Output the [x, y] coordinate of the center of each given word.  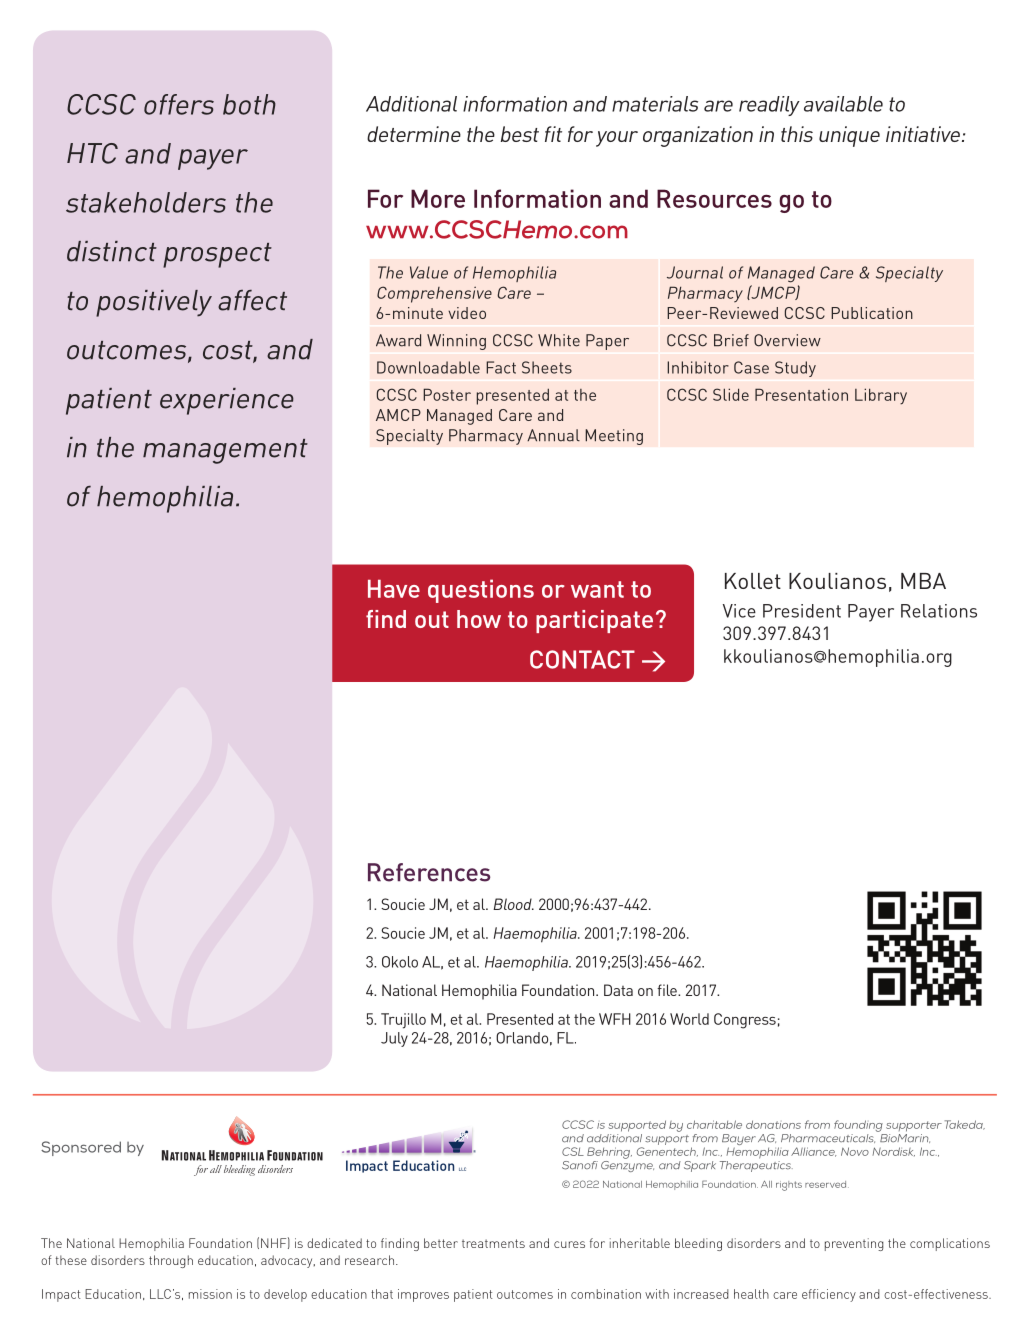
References [429, 872]
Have [394, 589]
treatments [493, 1243]
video [467, 313]
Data [618, 990]
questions [481, 591]
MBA [923, 581]
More [438, 198]
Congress [745, 1021]
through [171, 1261]
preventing [854, 1244]
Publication [872, 313]
